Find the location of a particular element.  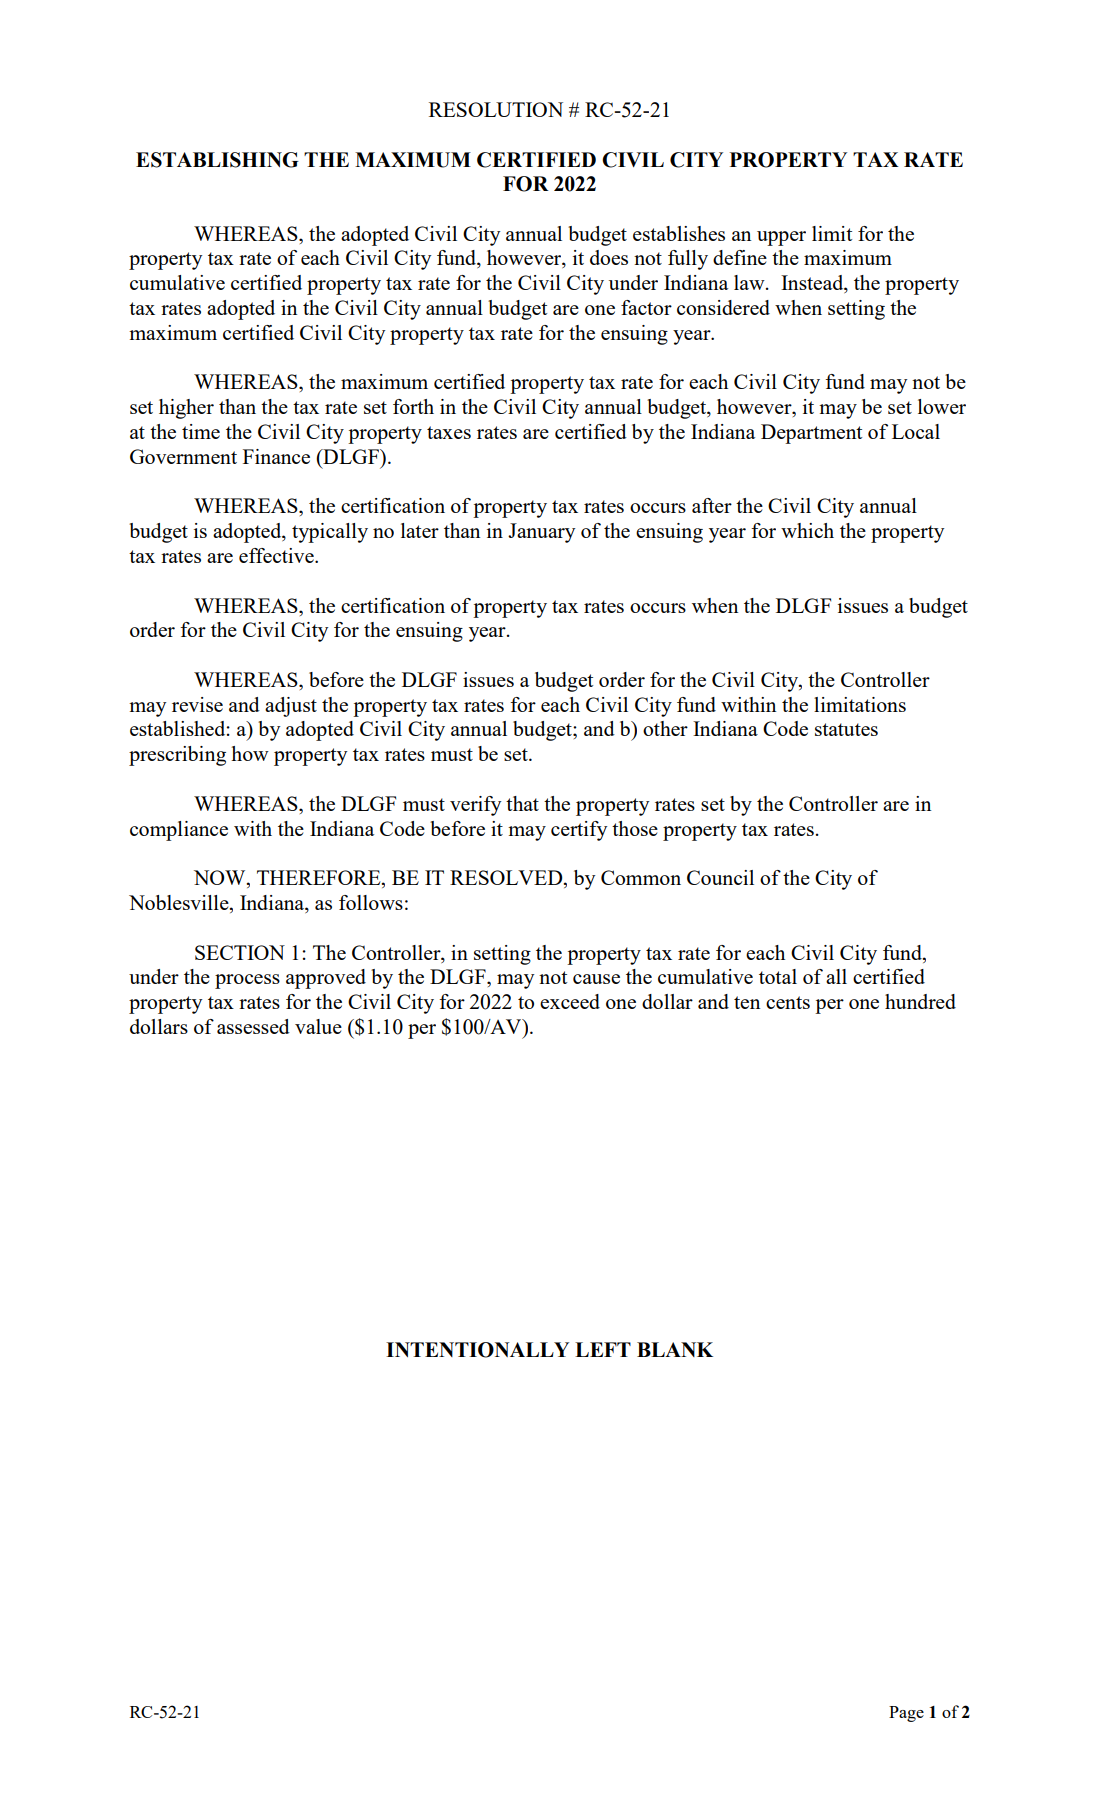

which is located at coordinates (807, 530).
